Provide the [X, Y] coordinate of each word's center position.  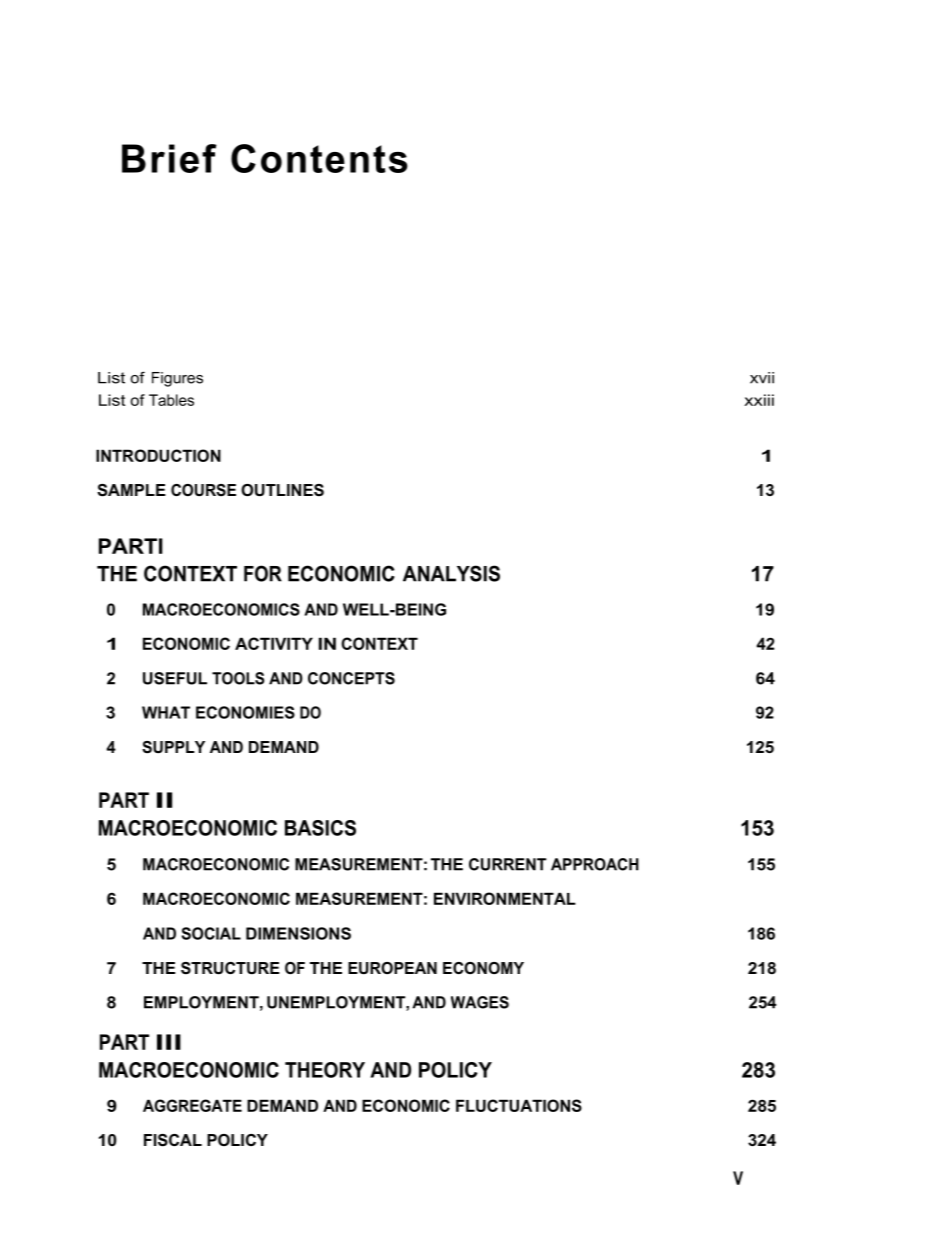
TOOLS [238, 678]
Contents [319, 158]
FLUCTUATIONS [519, 1105]
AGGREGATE [192, 1105]
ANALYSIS [451, 573]
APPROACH [595, 864]
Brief [169, 158]
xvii [762, 378]
